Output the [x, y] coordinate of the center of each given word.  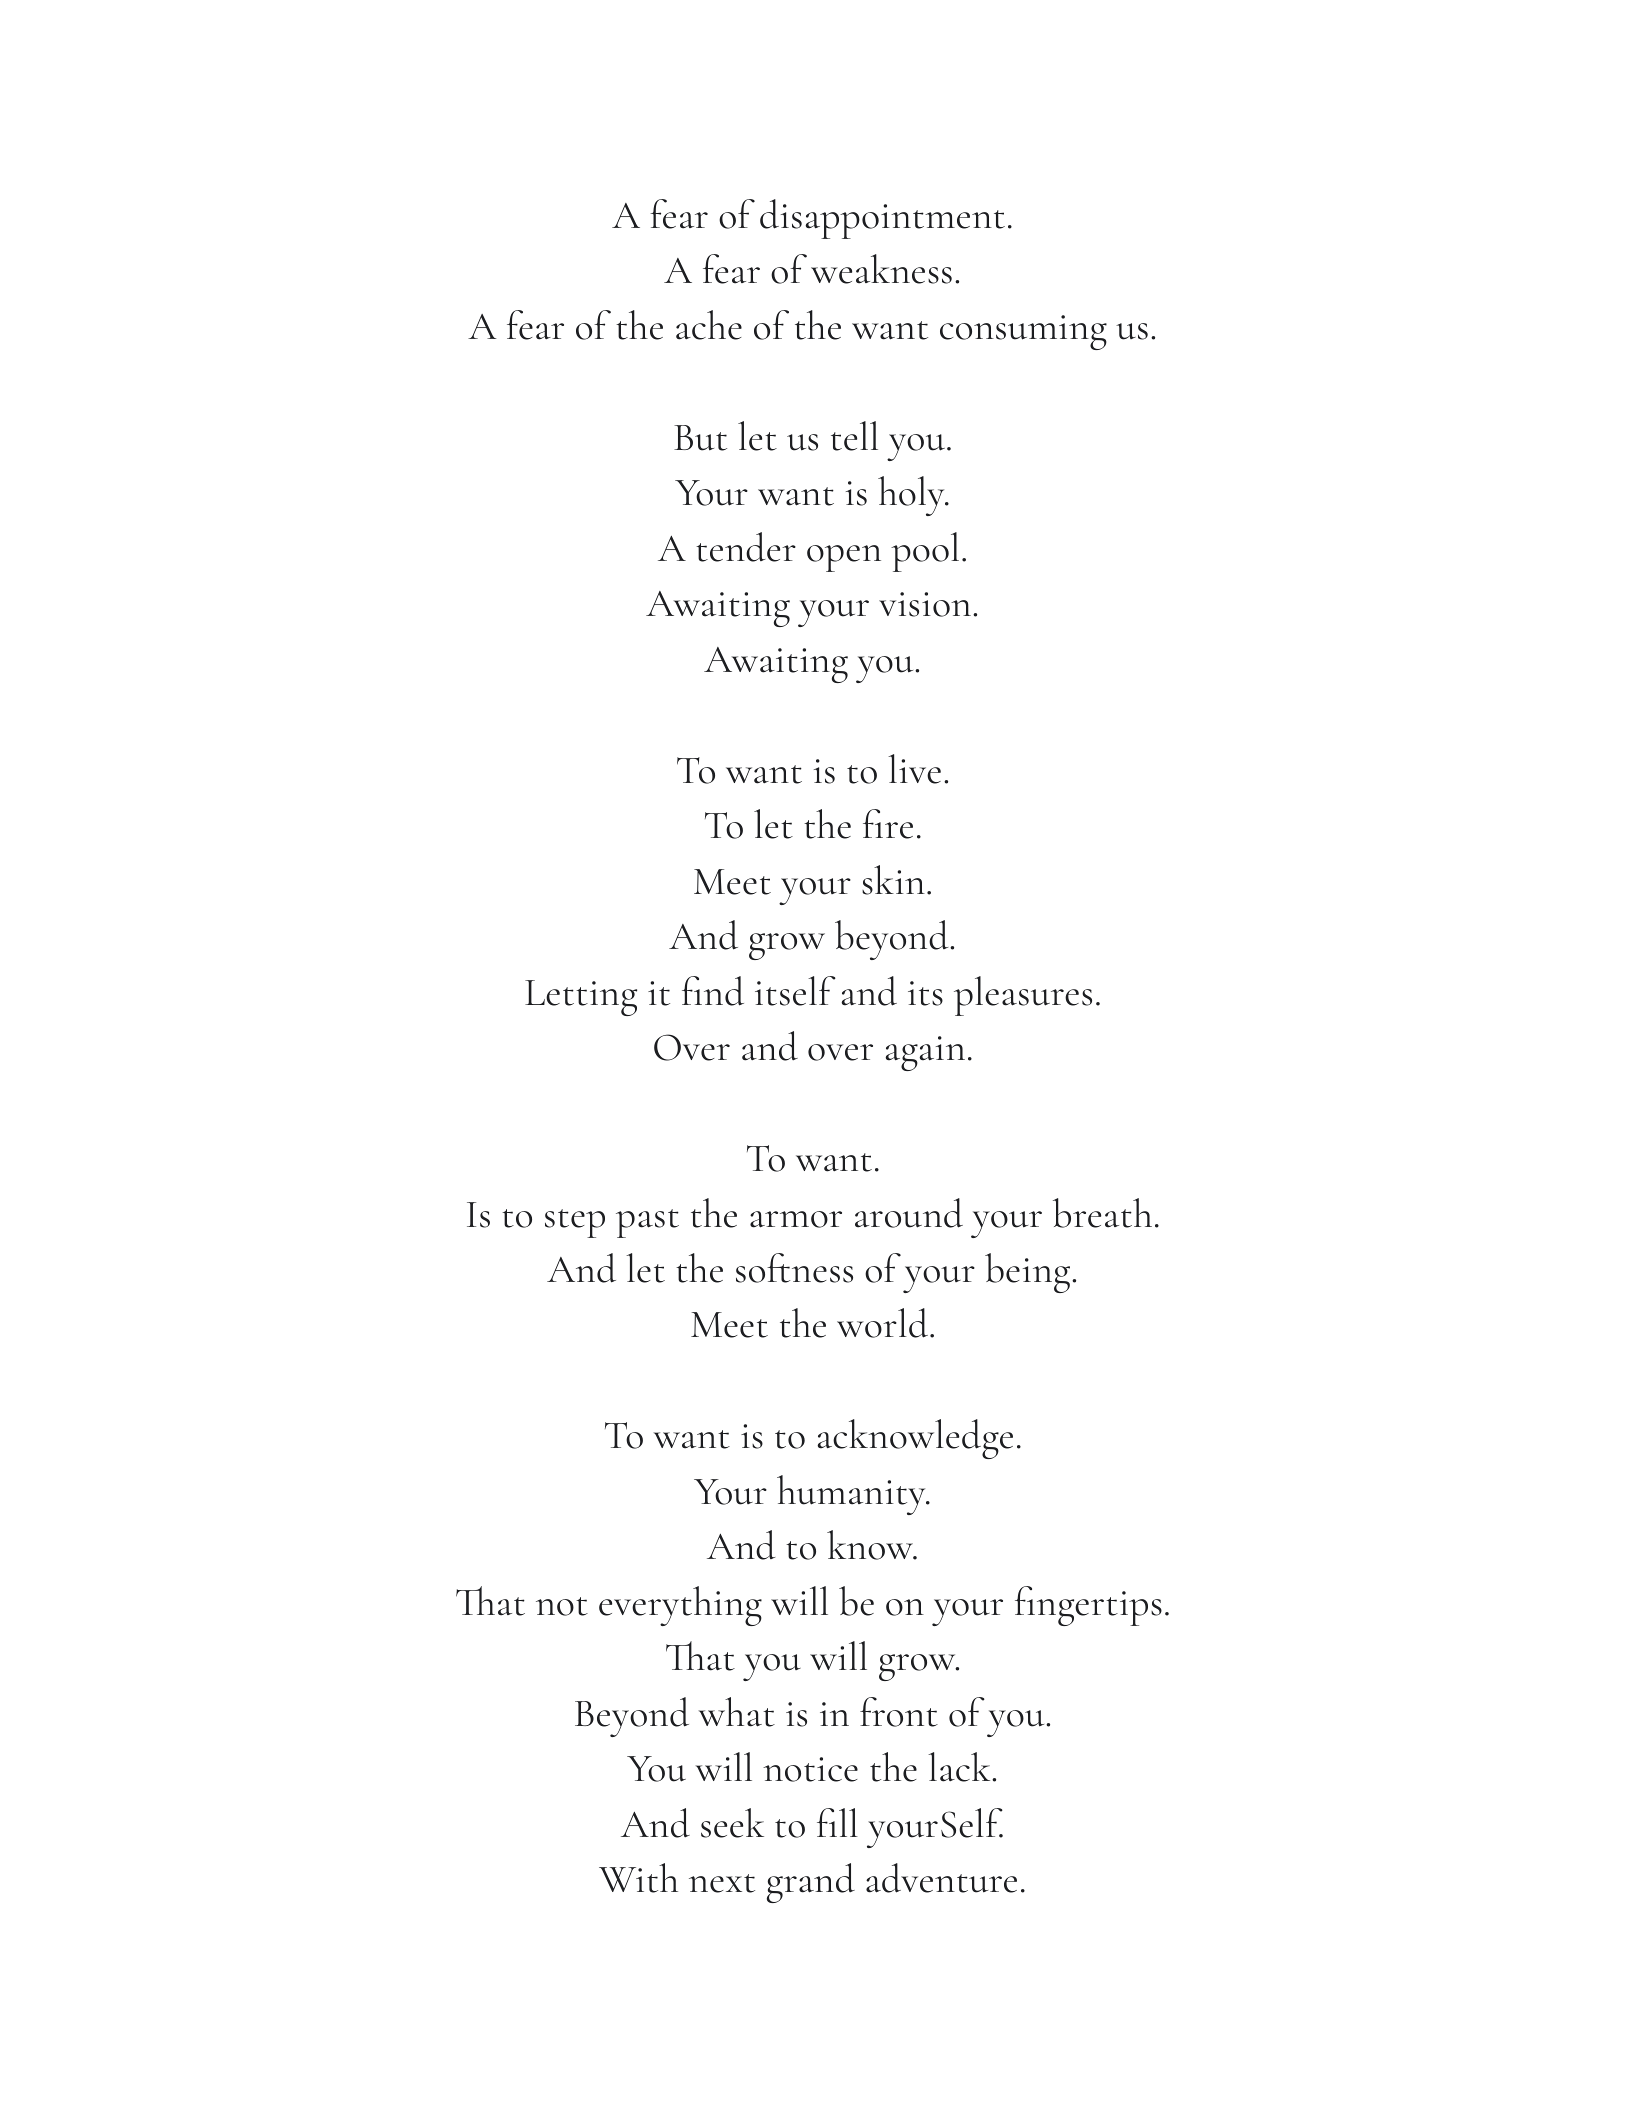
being [1029, 1273]
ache [709, 325]
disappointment [882, 219]
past [647, 1223]
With [638, 1878]
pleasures [1023, 996]
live [914, 769]
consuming [1023, 332]
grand [811, 1883]
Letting [581, 998]
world [884, 1323]
